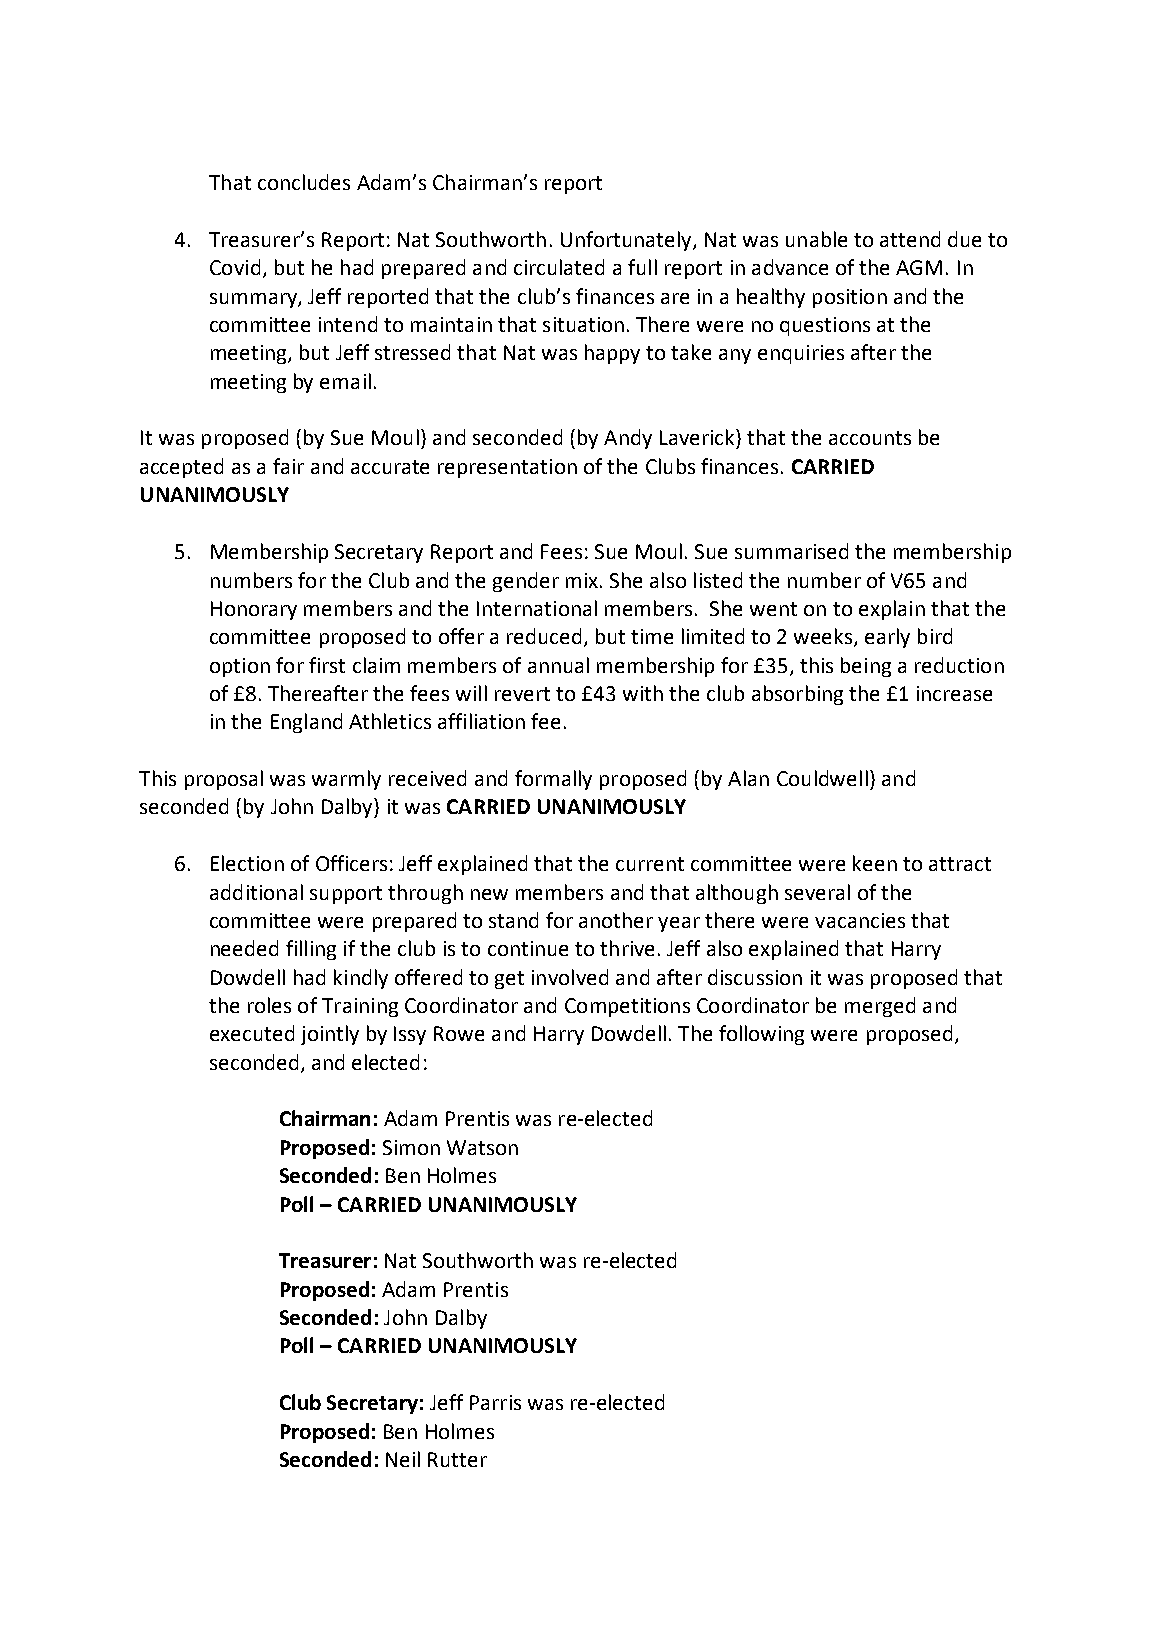 The image size is (1152, 1631). I want to click on roles, so click(269, 1005).
